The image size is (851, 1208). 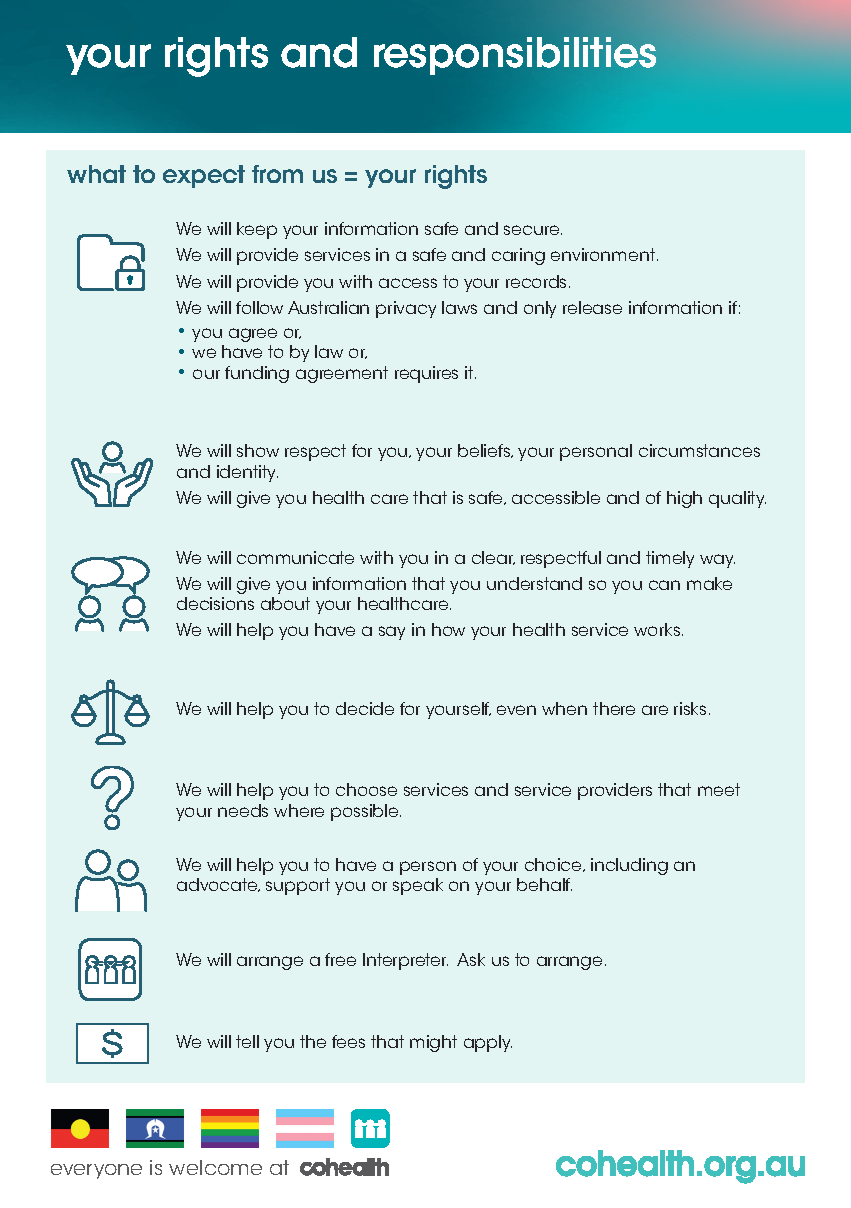 What do you see at coordinates (488, 1043) in the page?
I see `apply` at bounding box center [488, 1043].
